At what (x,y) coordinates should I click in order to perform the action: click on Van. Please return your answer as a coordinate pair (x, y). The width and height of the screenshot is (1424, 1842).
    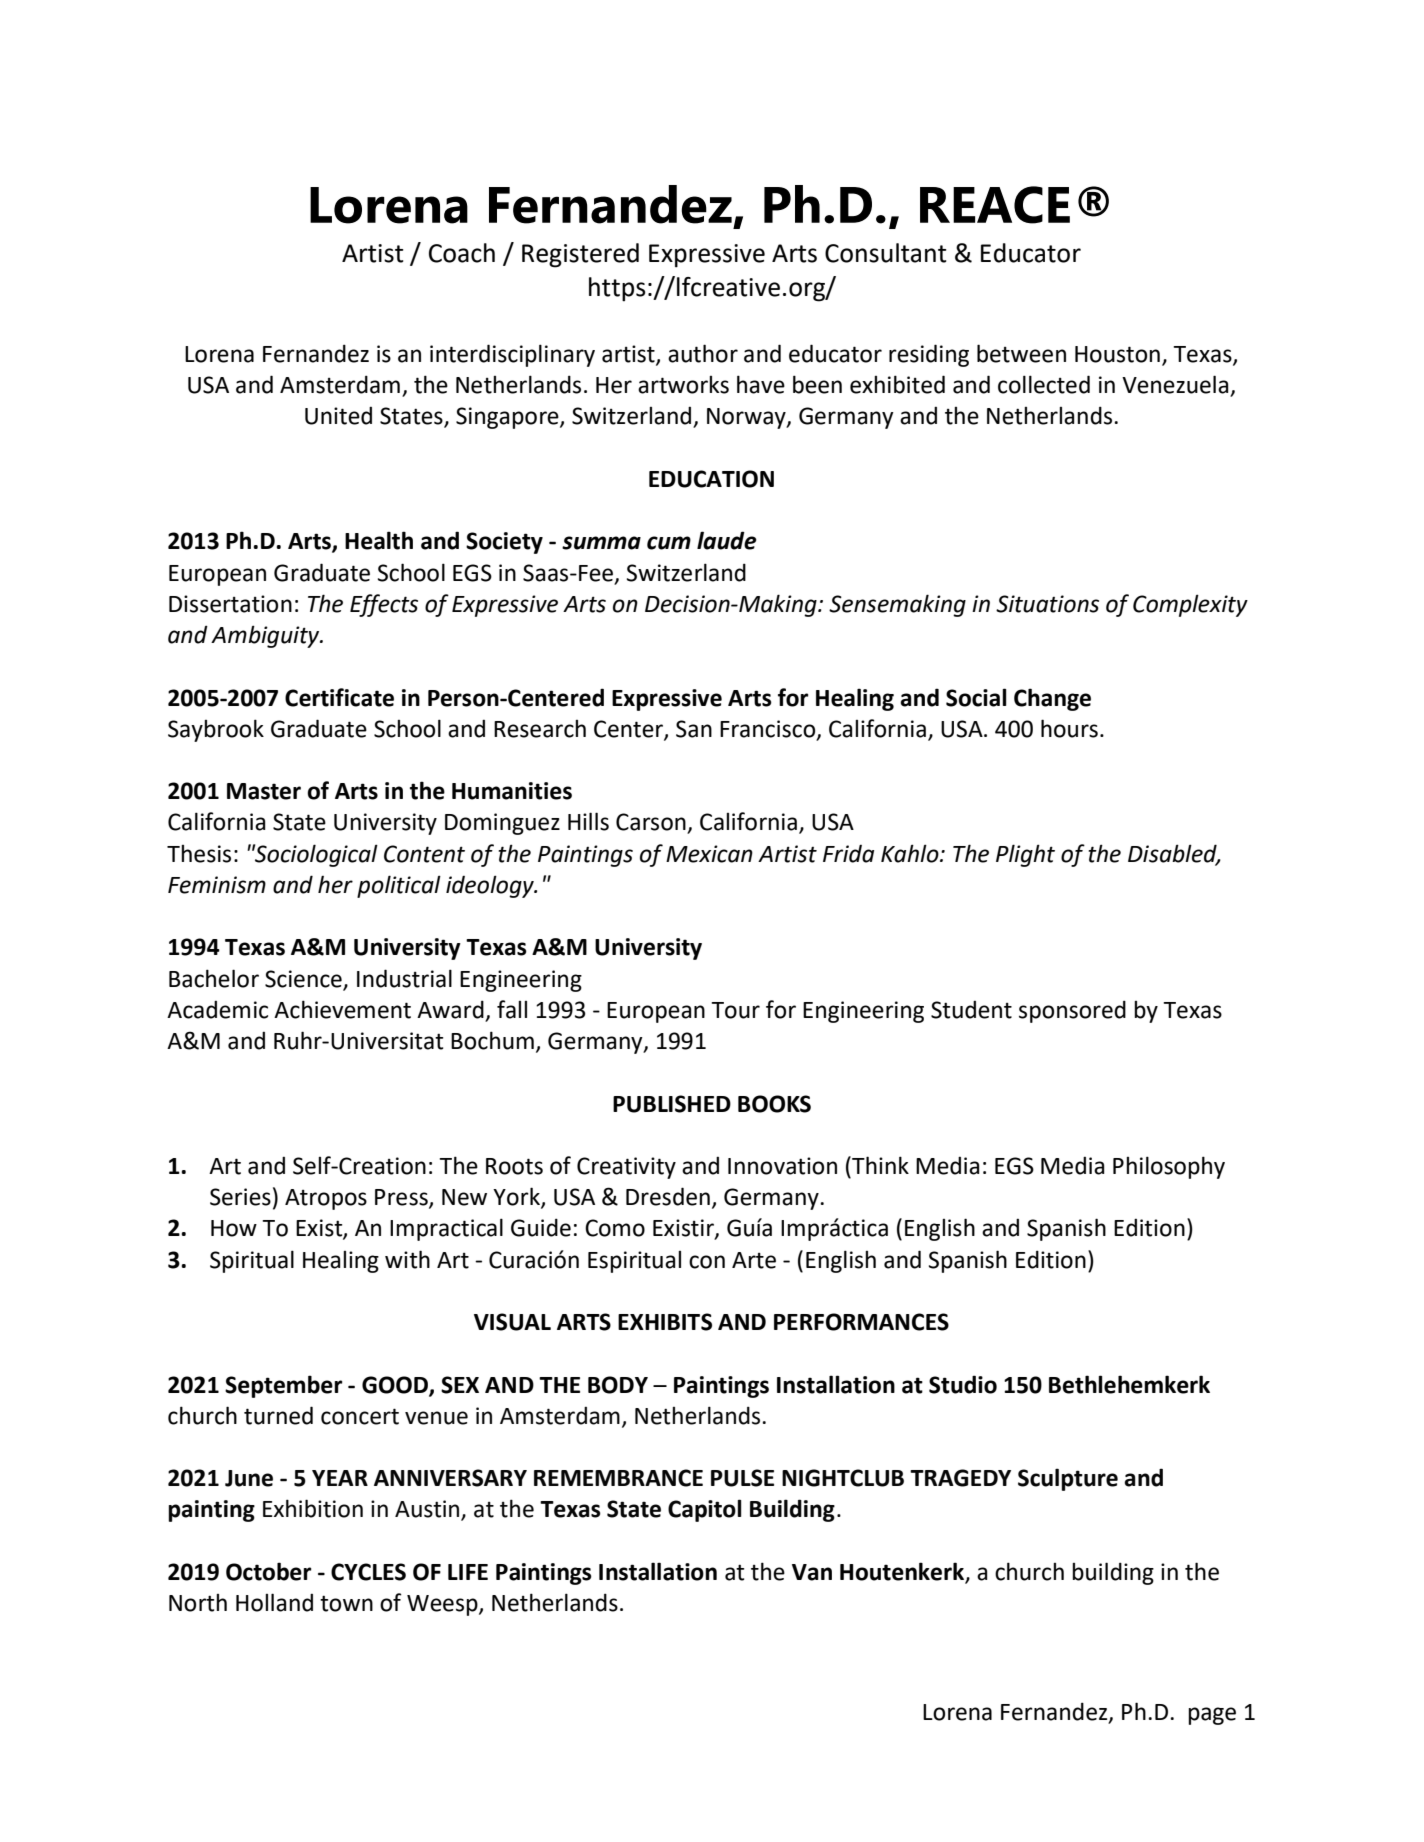
    Looking at the image, I should click on (812, 1572).
